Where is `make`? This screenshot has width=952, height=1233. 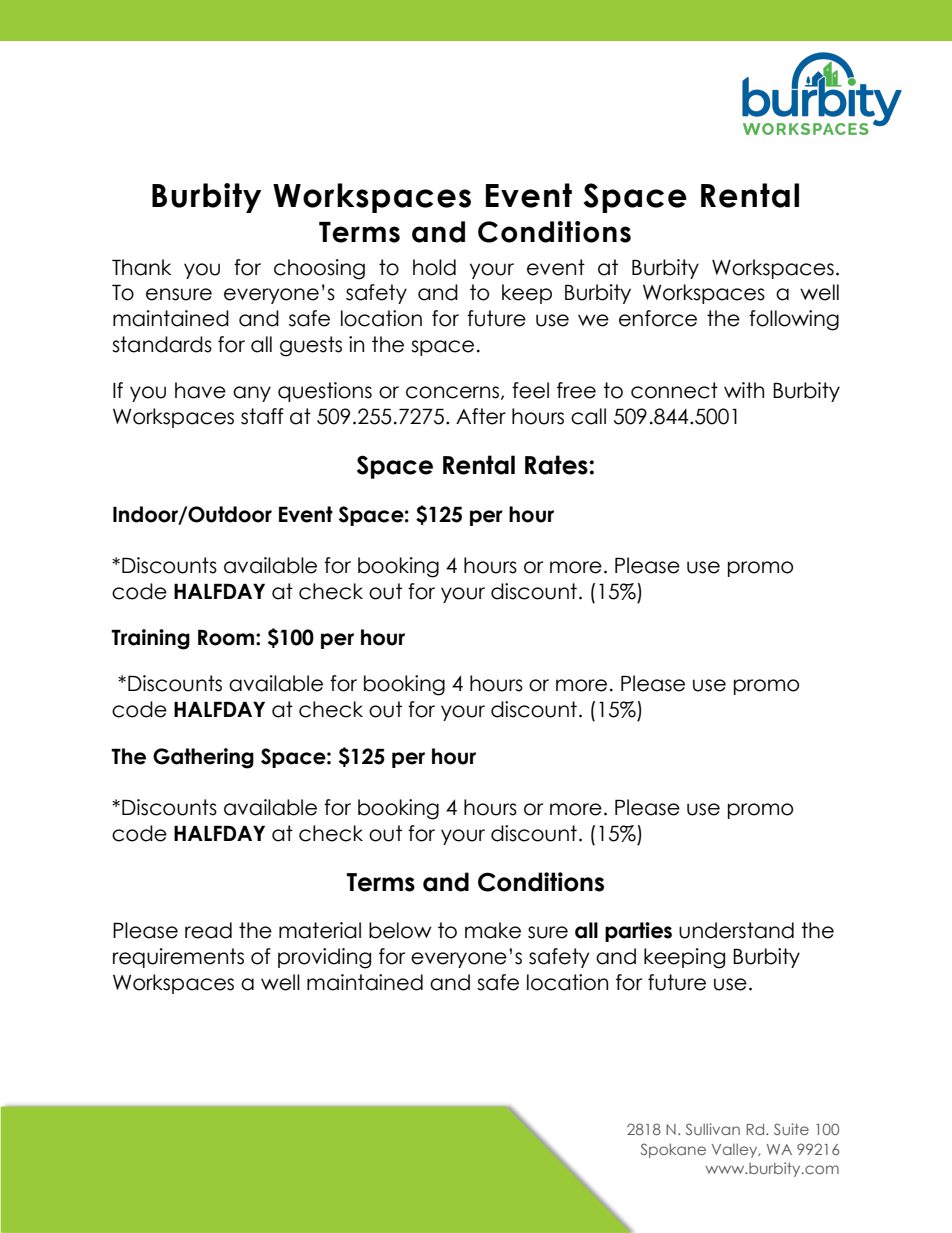
make is located at coordinates (493, 930).
